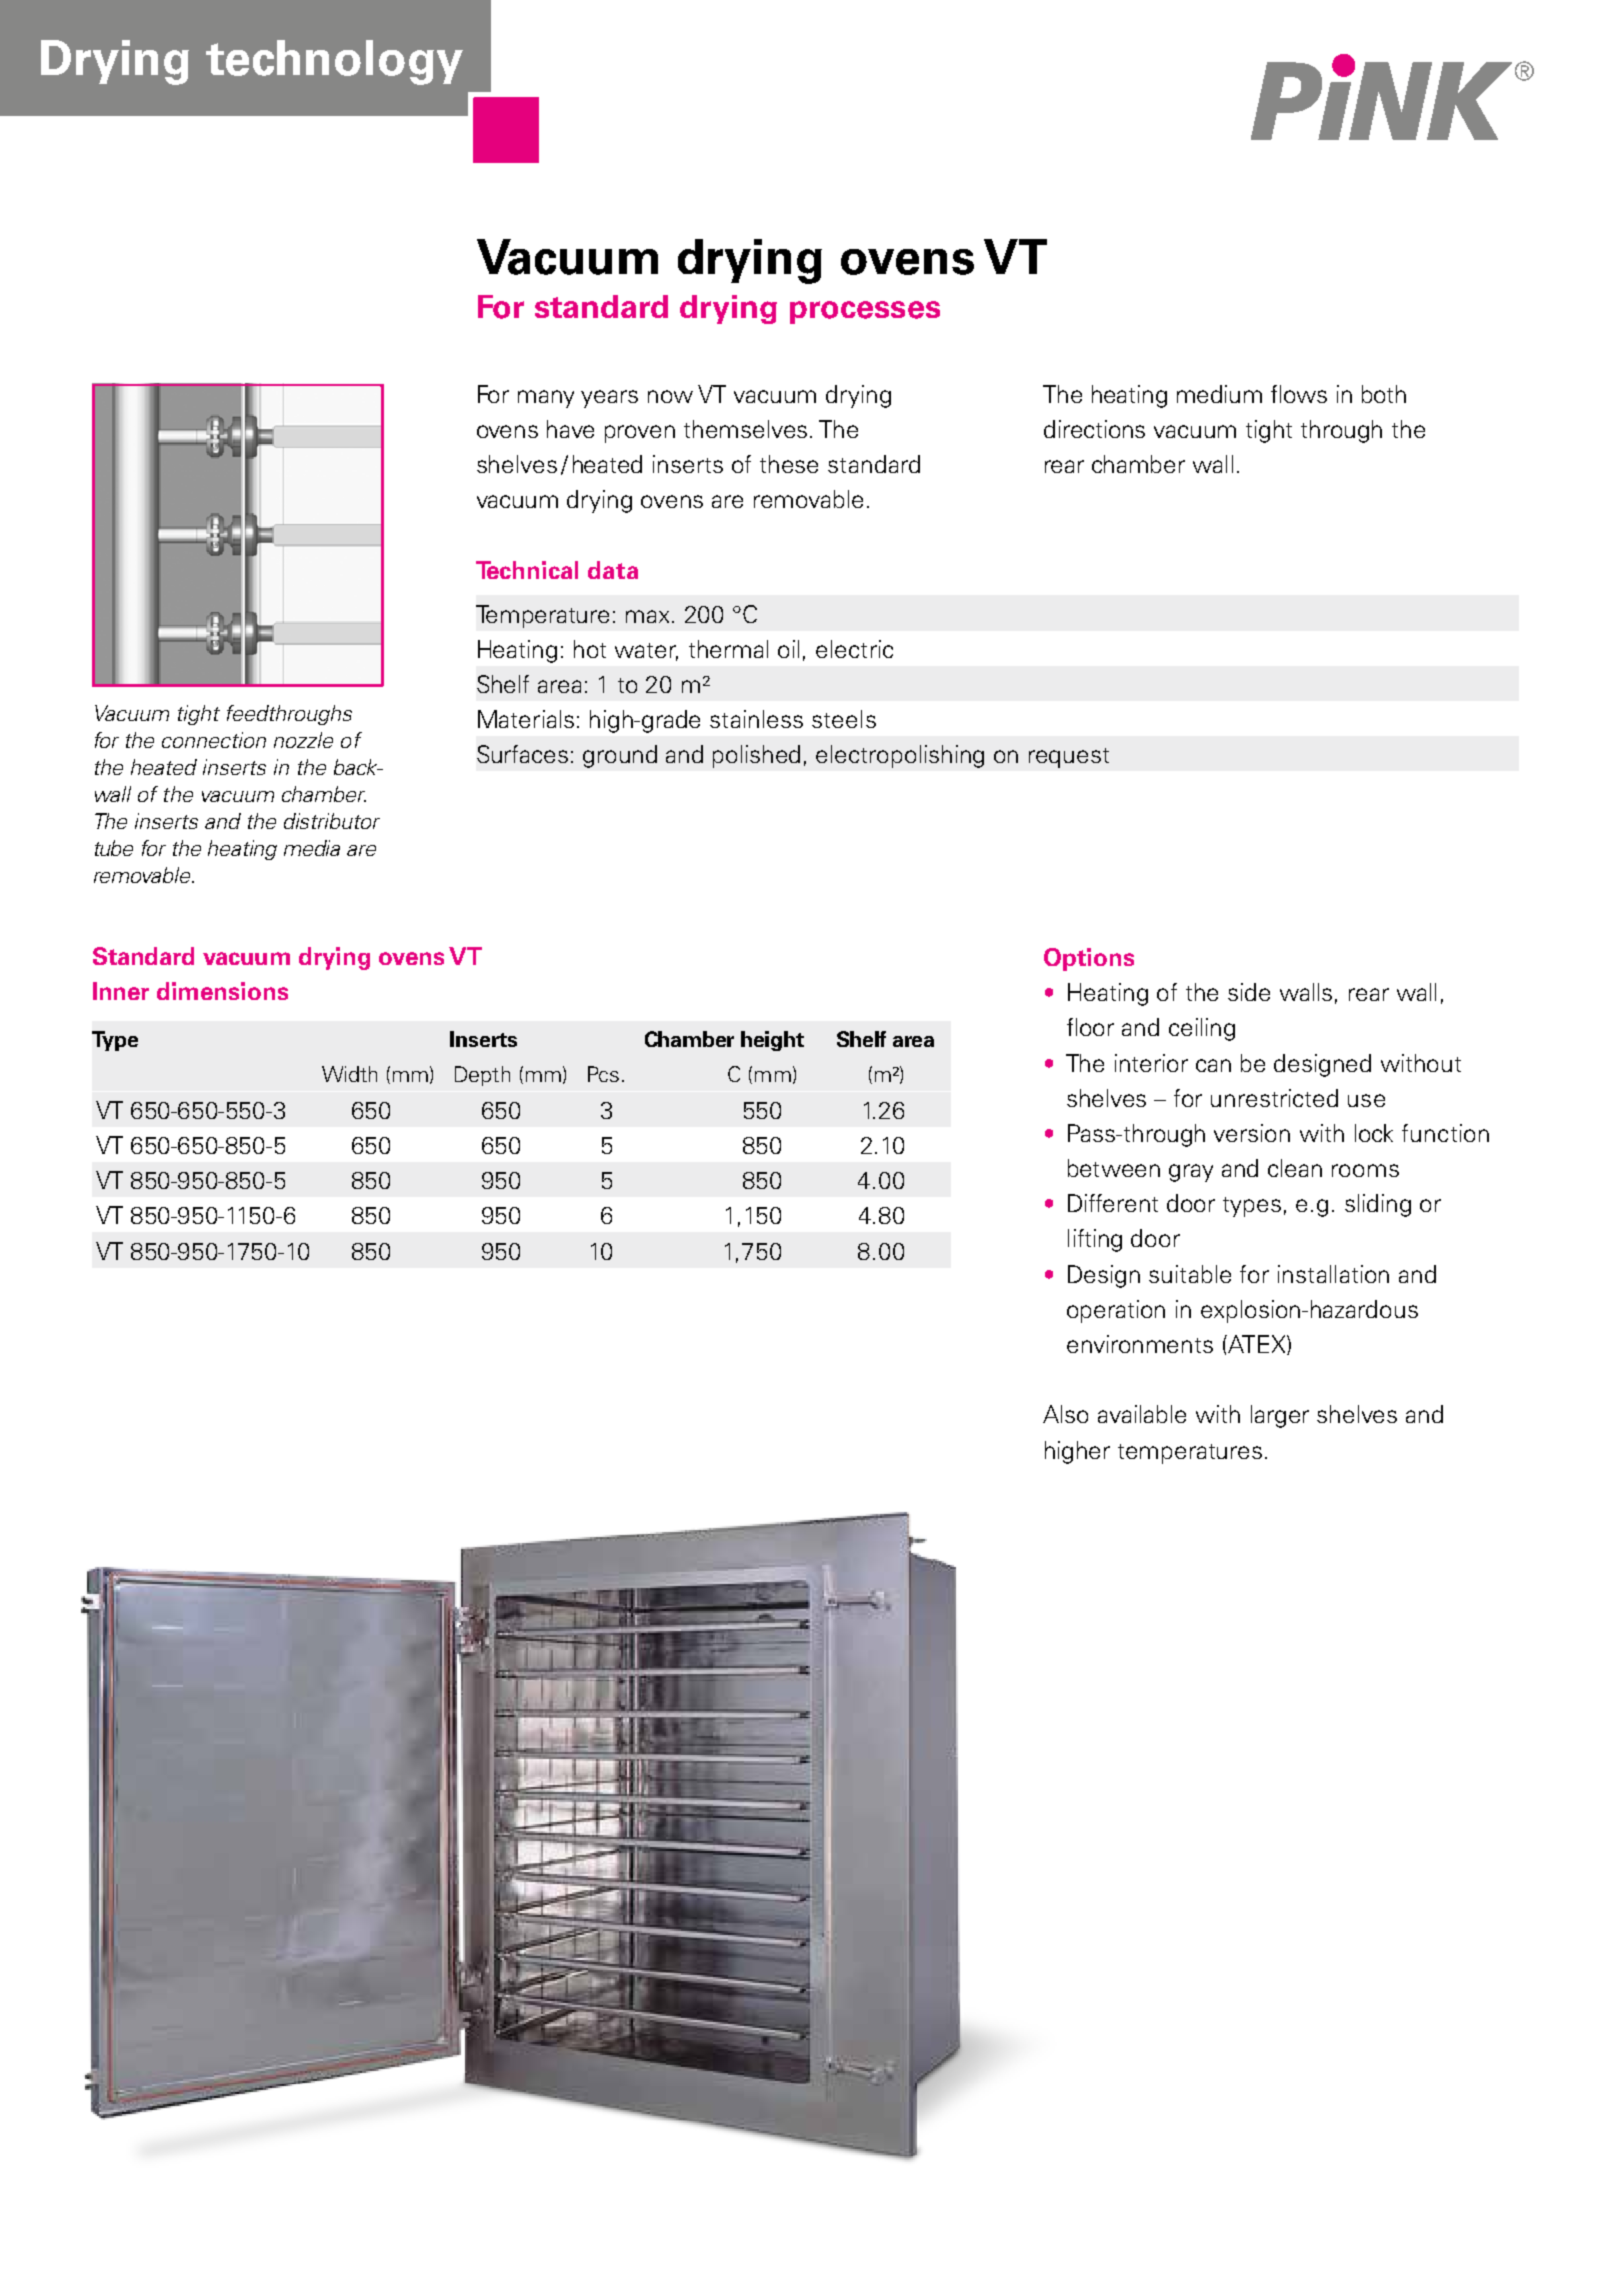  Describe the element at coordinates (772, 1041) in the screenshot. I see `height` at that location.
